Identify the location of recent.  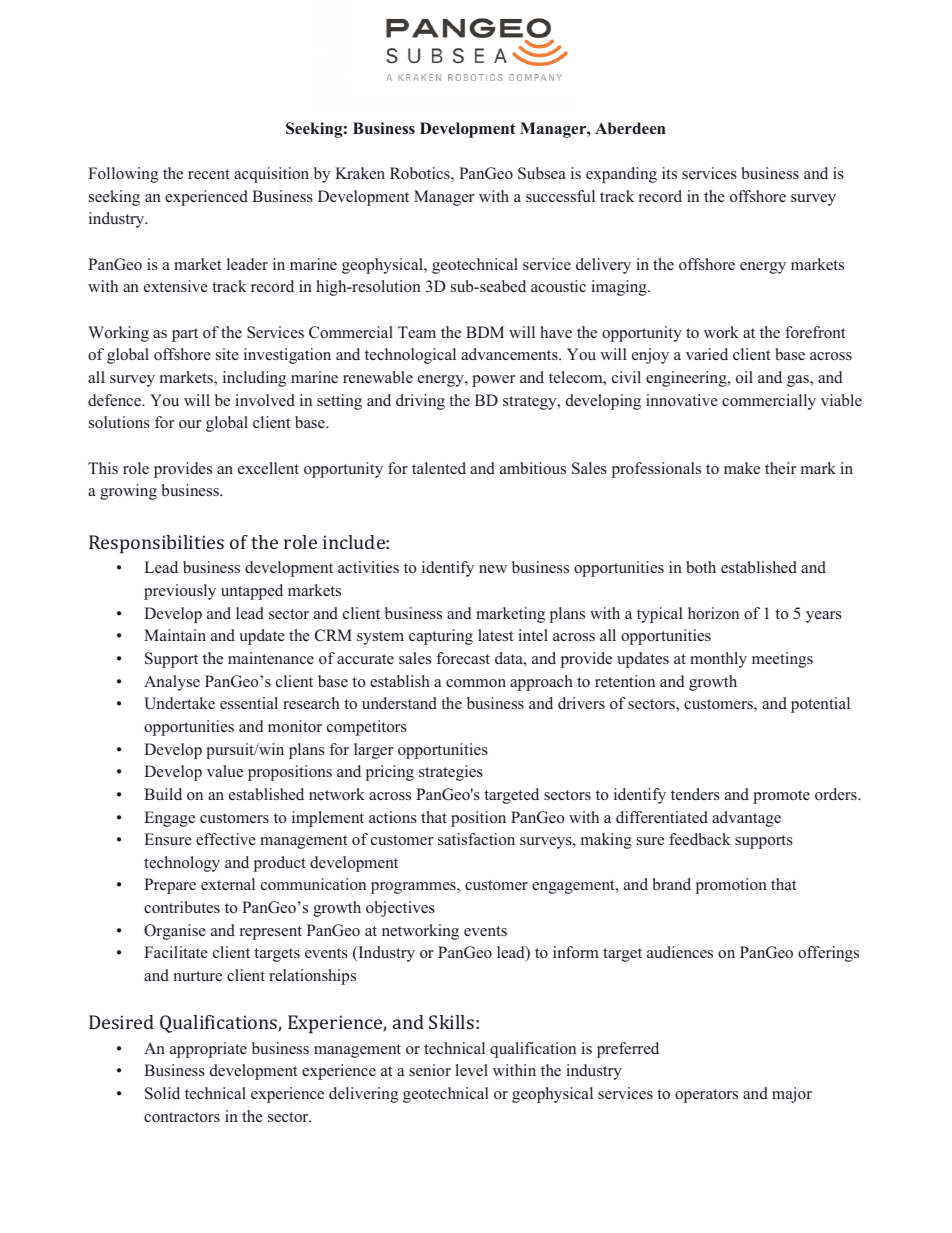
(209, 174).
